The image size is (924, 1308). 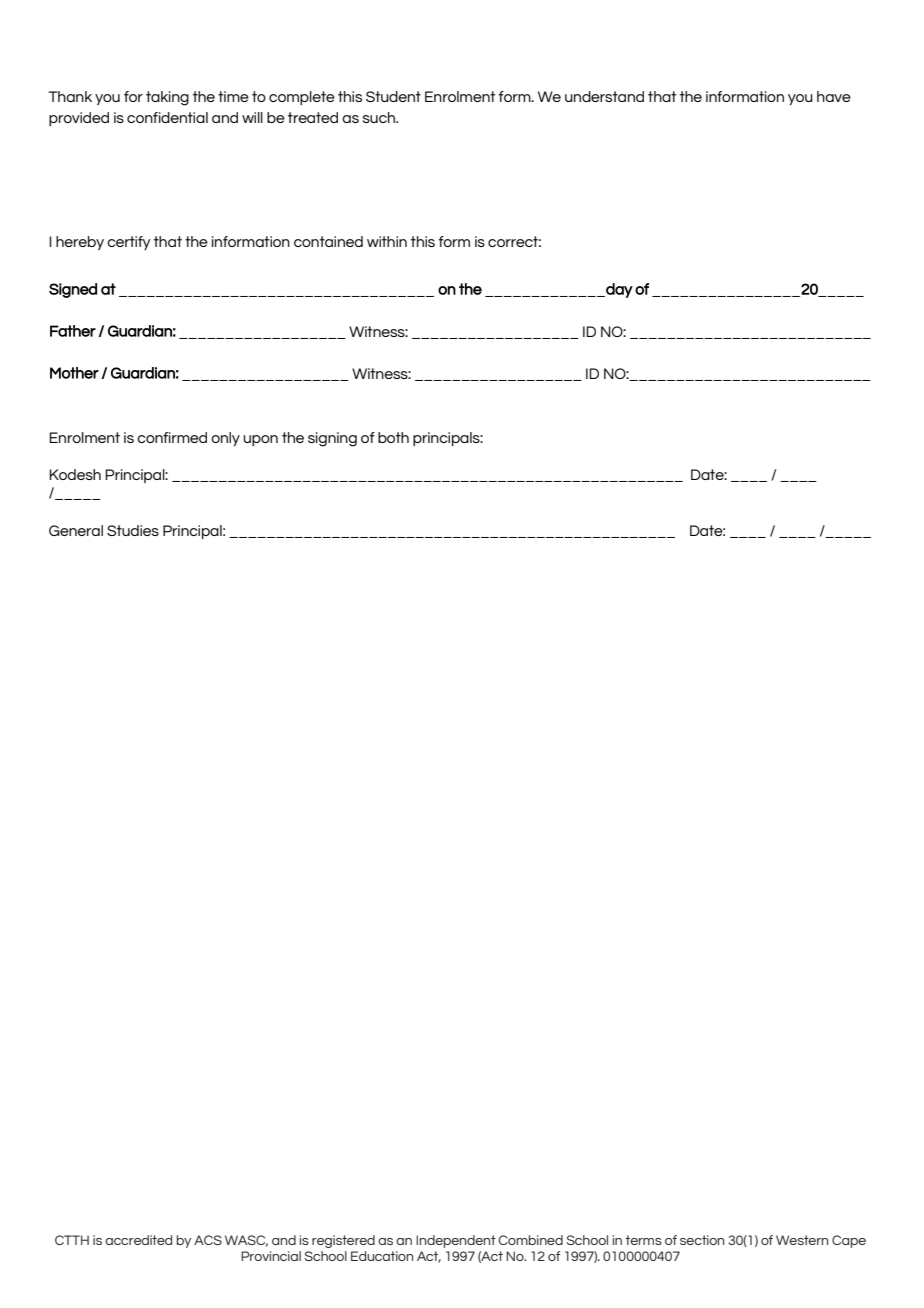 What do you see at coordinates (393, 96) in the document?
I see `Student` at bounding box center [393, 96].
